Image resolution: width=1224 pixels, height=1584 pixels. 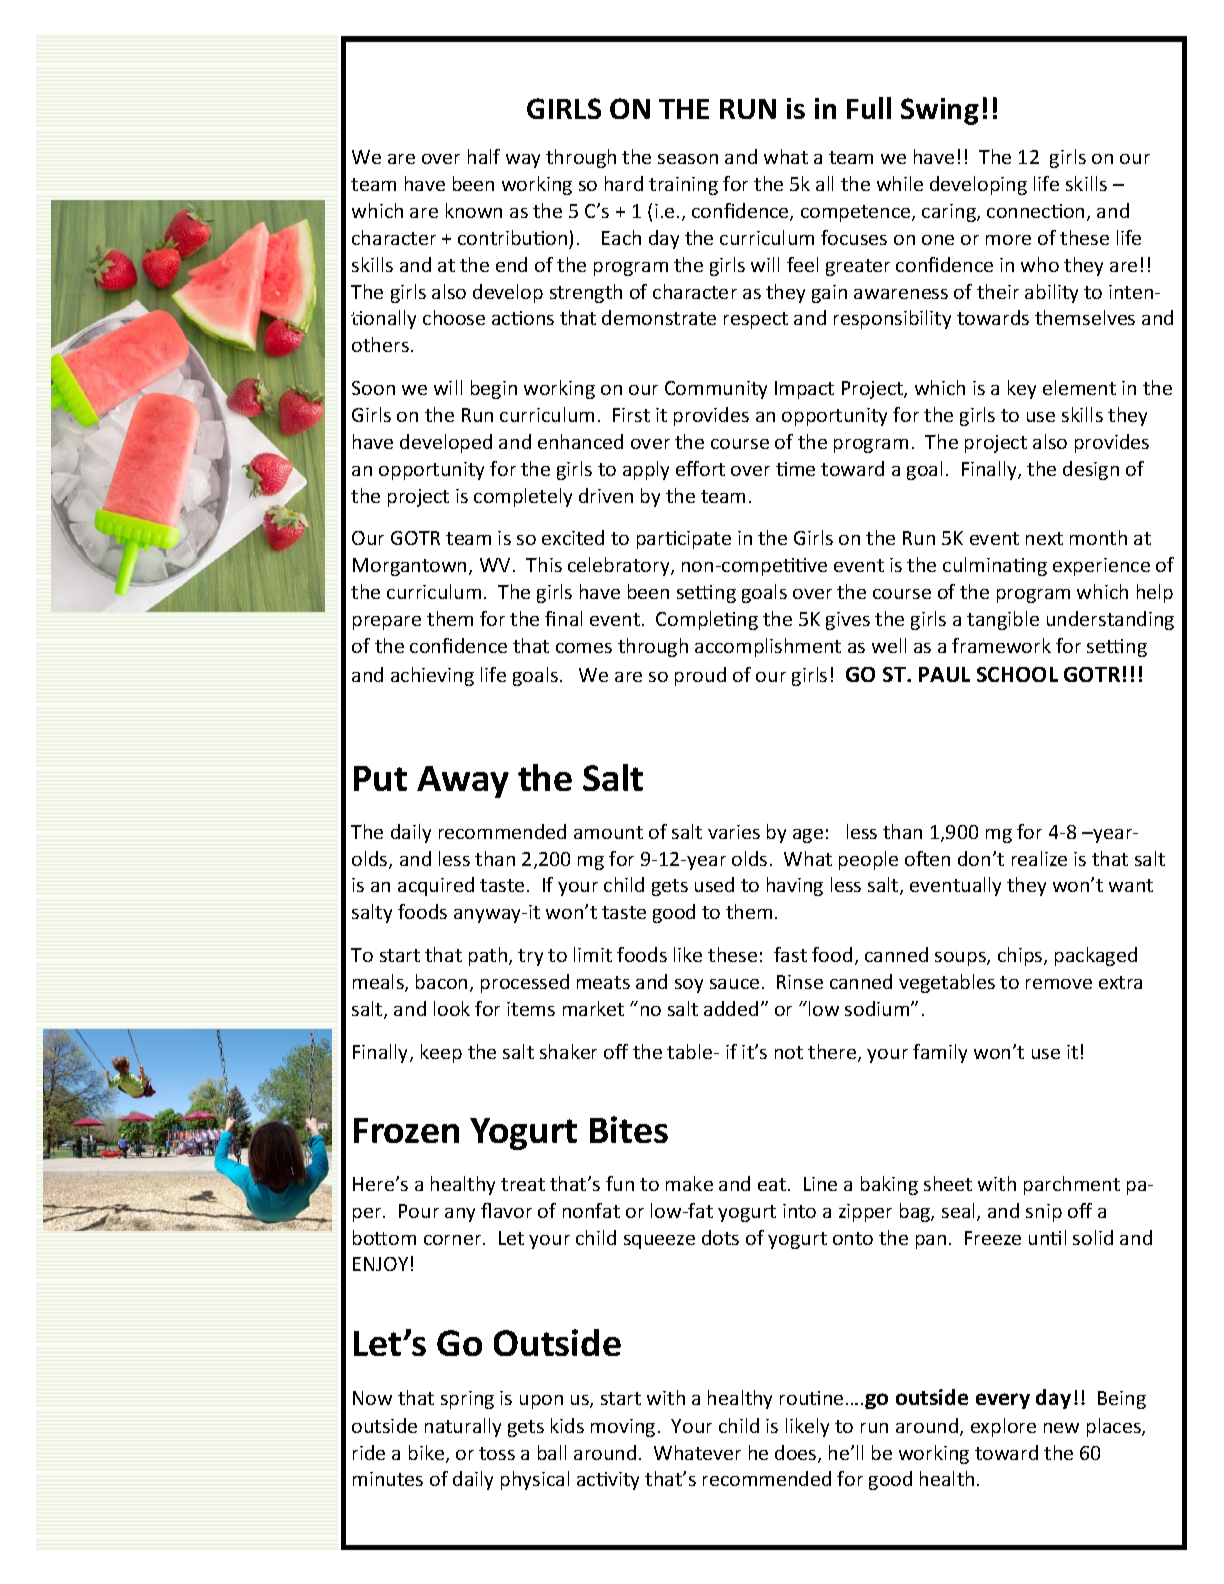 I want to click on naturally, so click(x=463, y=1427).
